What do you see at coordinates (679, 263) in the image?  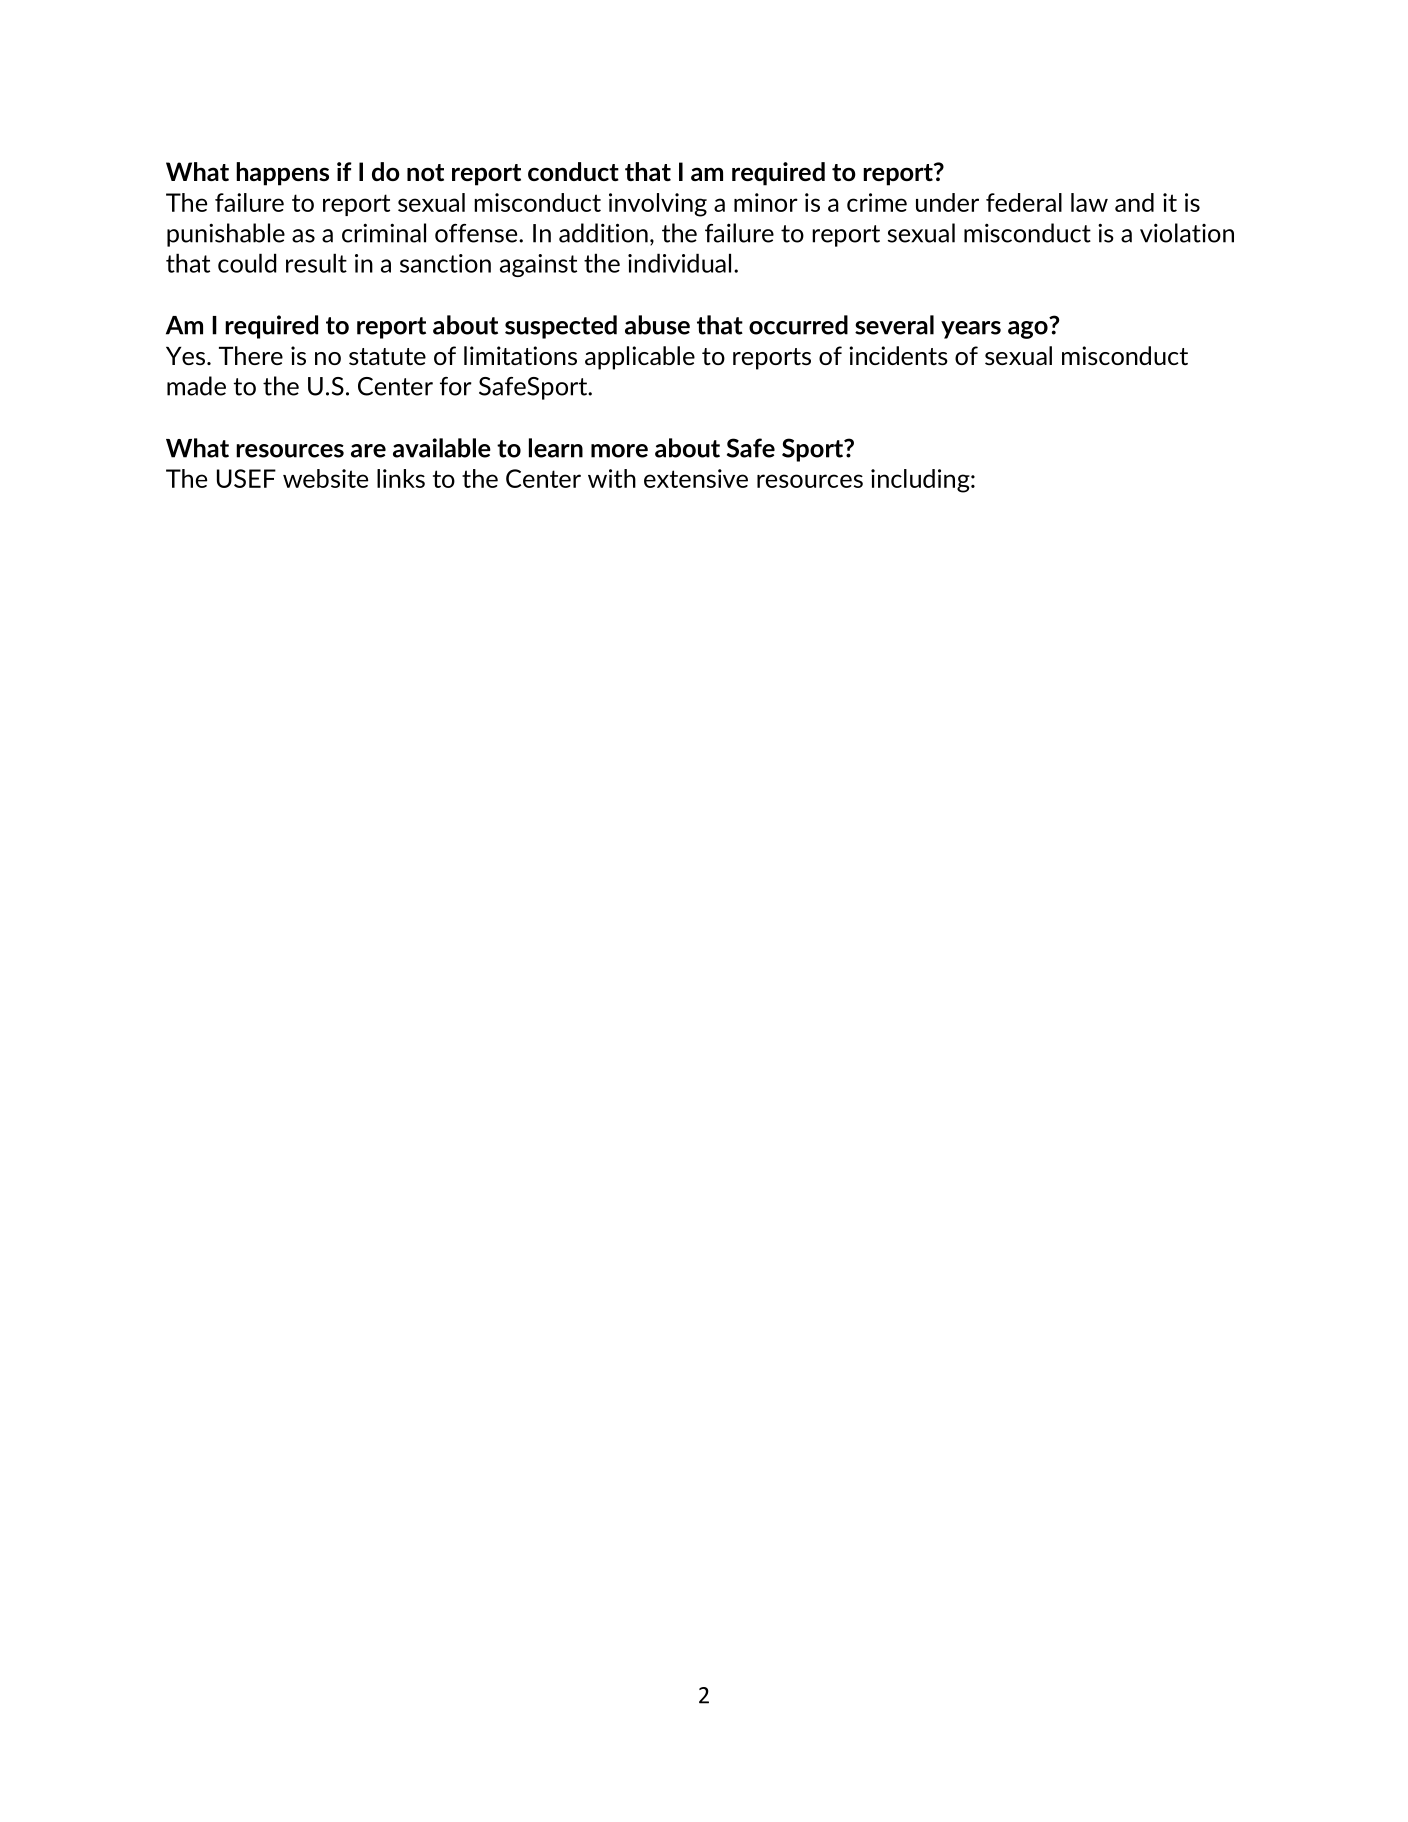 I see `individual` at bounding box center [679, 263].
